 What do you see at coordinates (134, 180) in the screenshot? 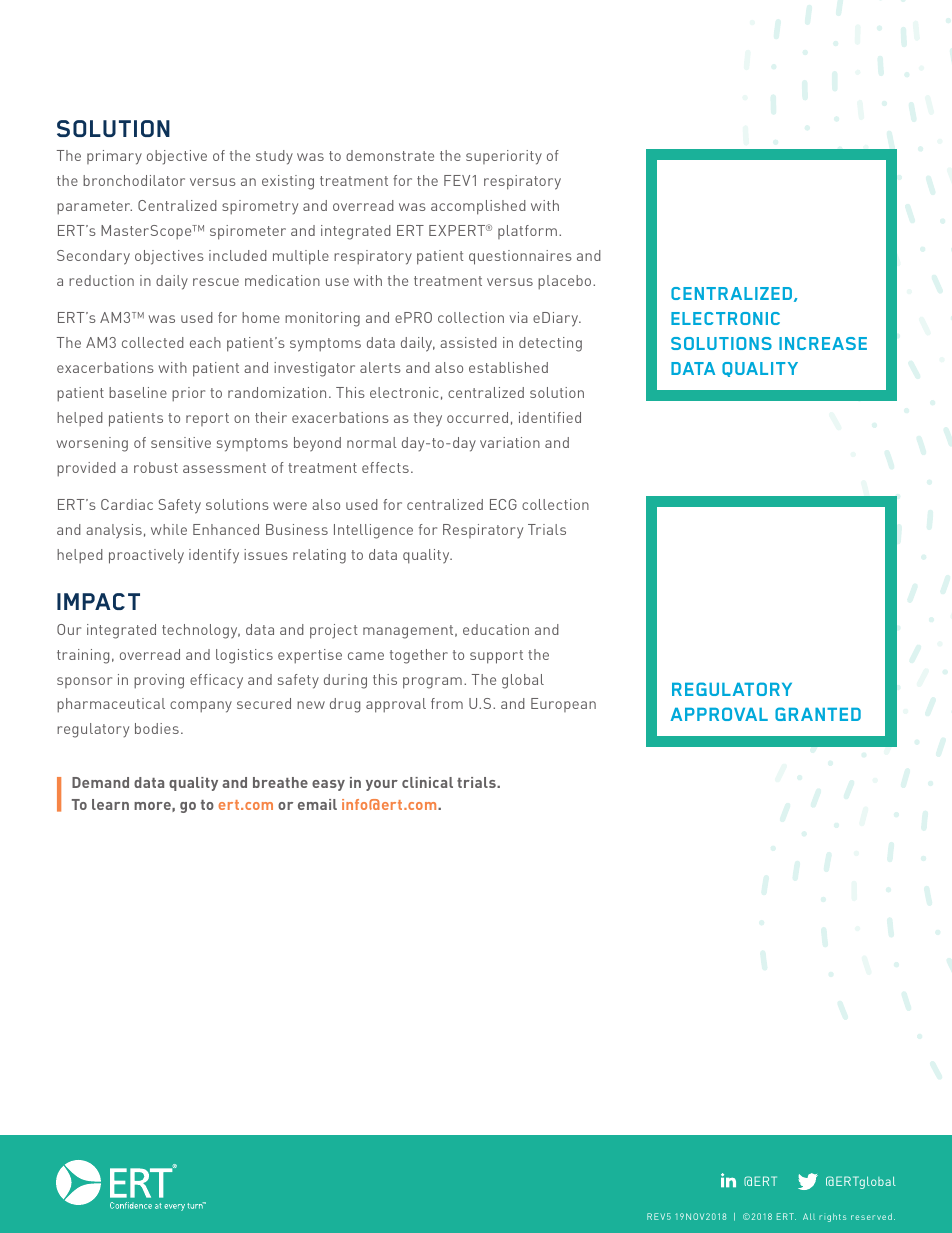
I see `bronchodilator` at bounding box center [134, 180].
